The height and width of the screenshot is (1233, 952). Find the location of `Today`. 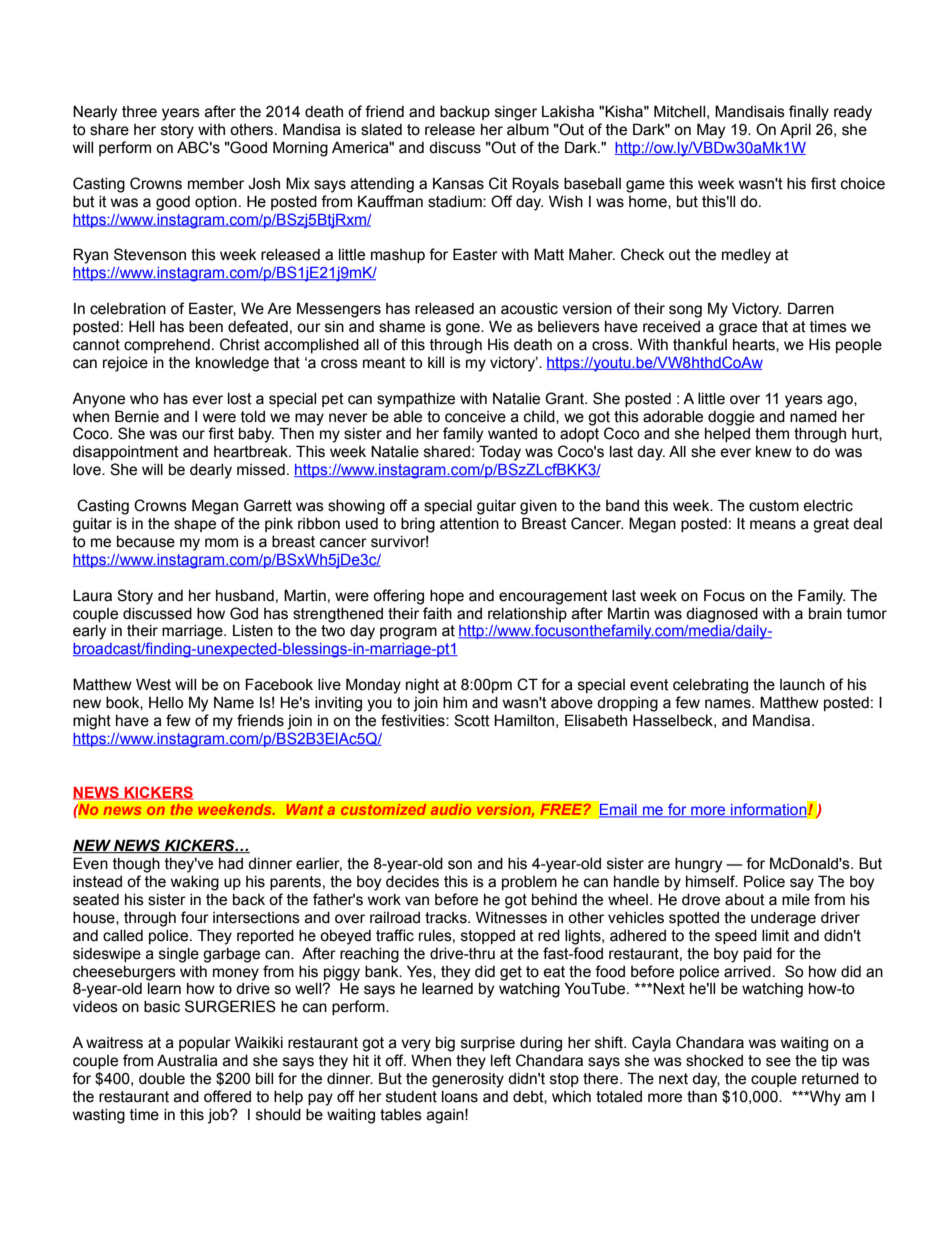

Today is located at coordinates (500, 453).
